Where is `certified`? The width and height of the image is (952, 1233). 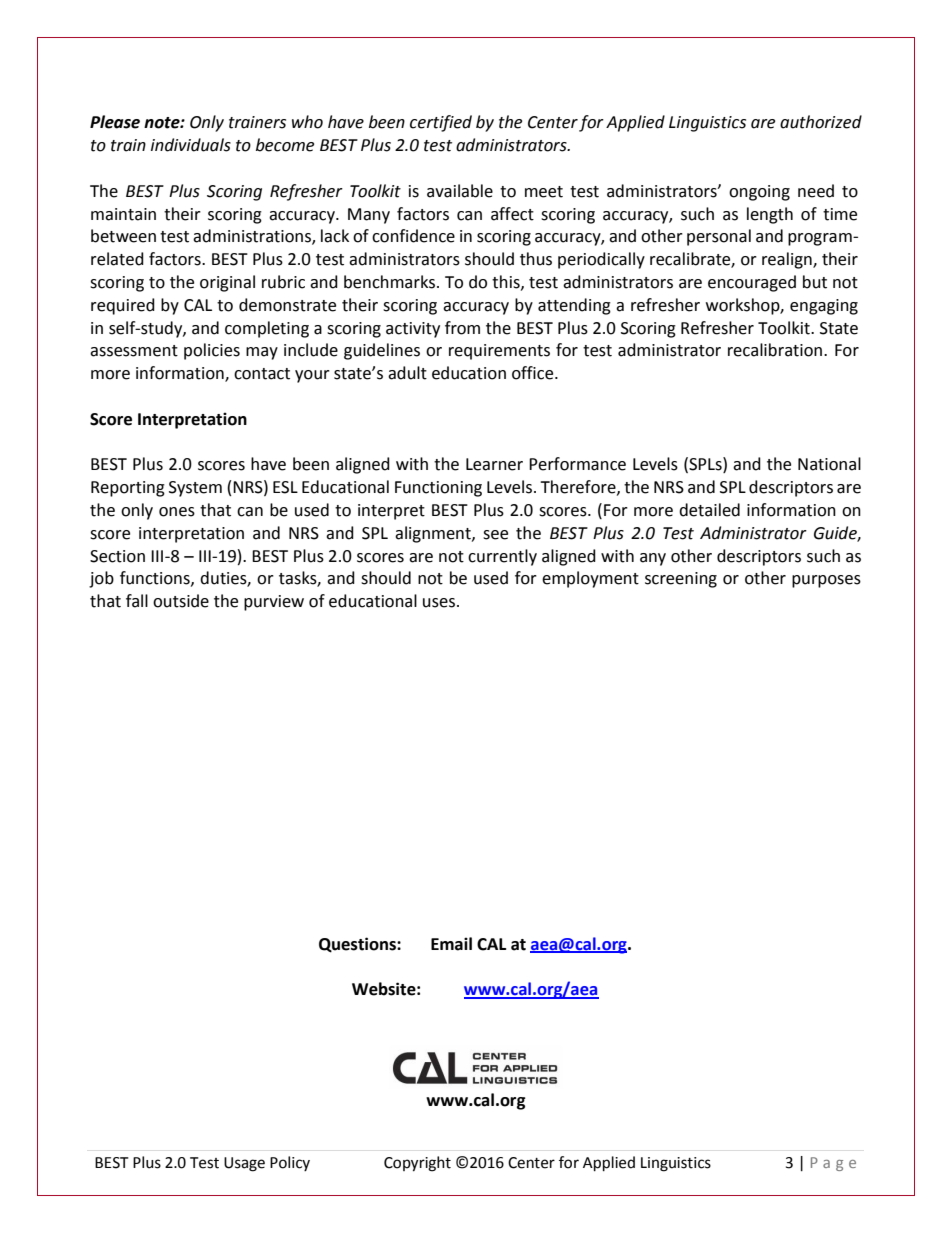 certified is located at coordinates (441, 123).
